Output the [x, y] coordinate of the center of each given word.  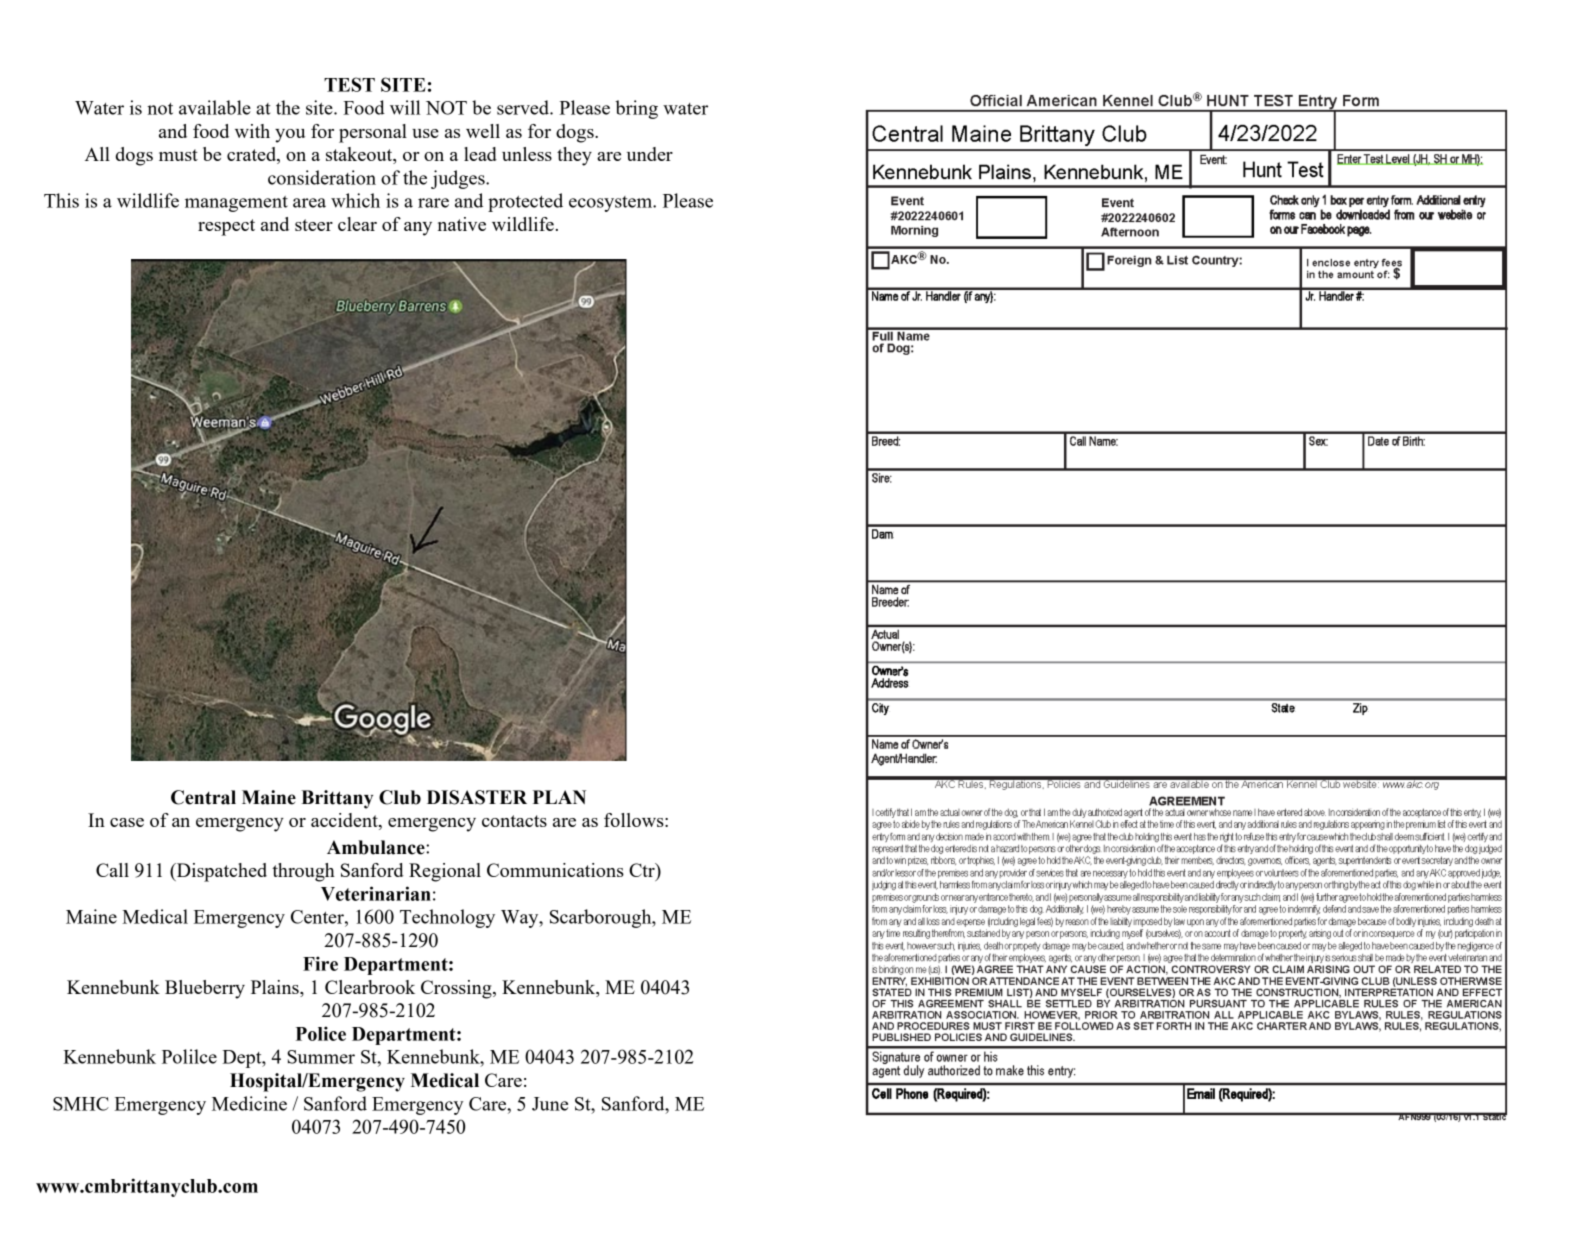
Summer [321, 1057]
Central [203, 797]
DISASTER [477, 797]
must [178, 155]
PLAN [559, 797]
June [550, 1104]
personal [373, 133]
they [574, 156]
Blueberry [205, 989]
